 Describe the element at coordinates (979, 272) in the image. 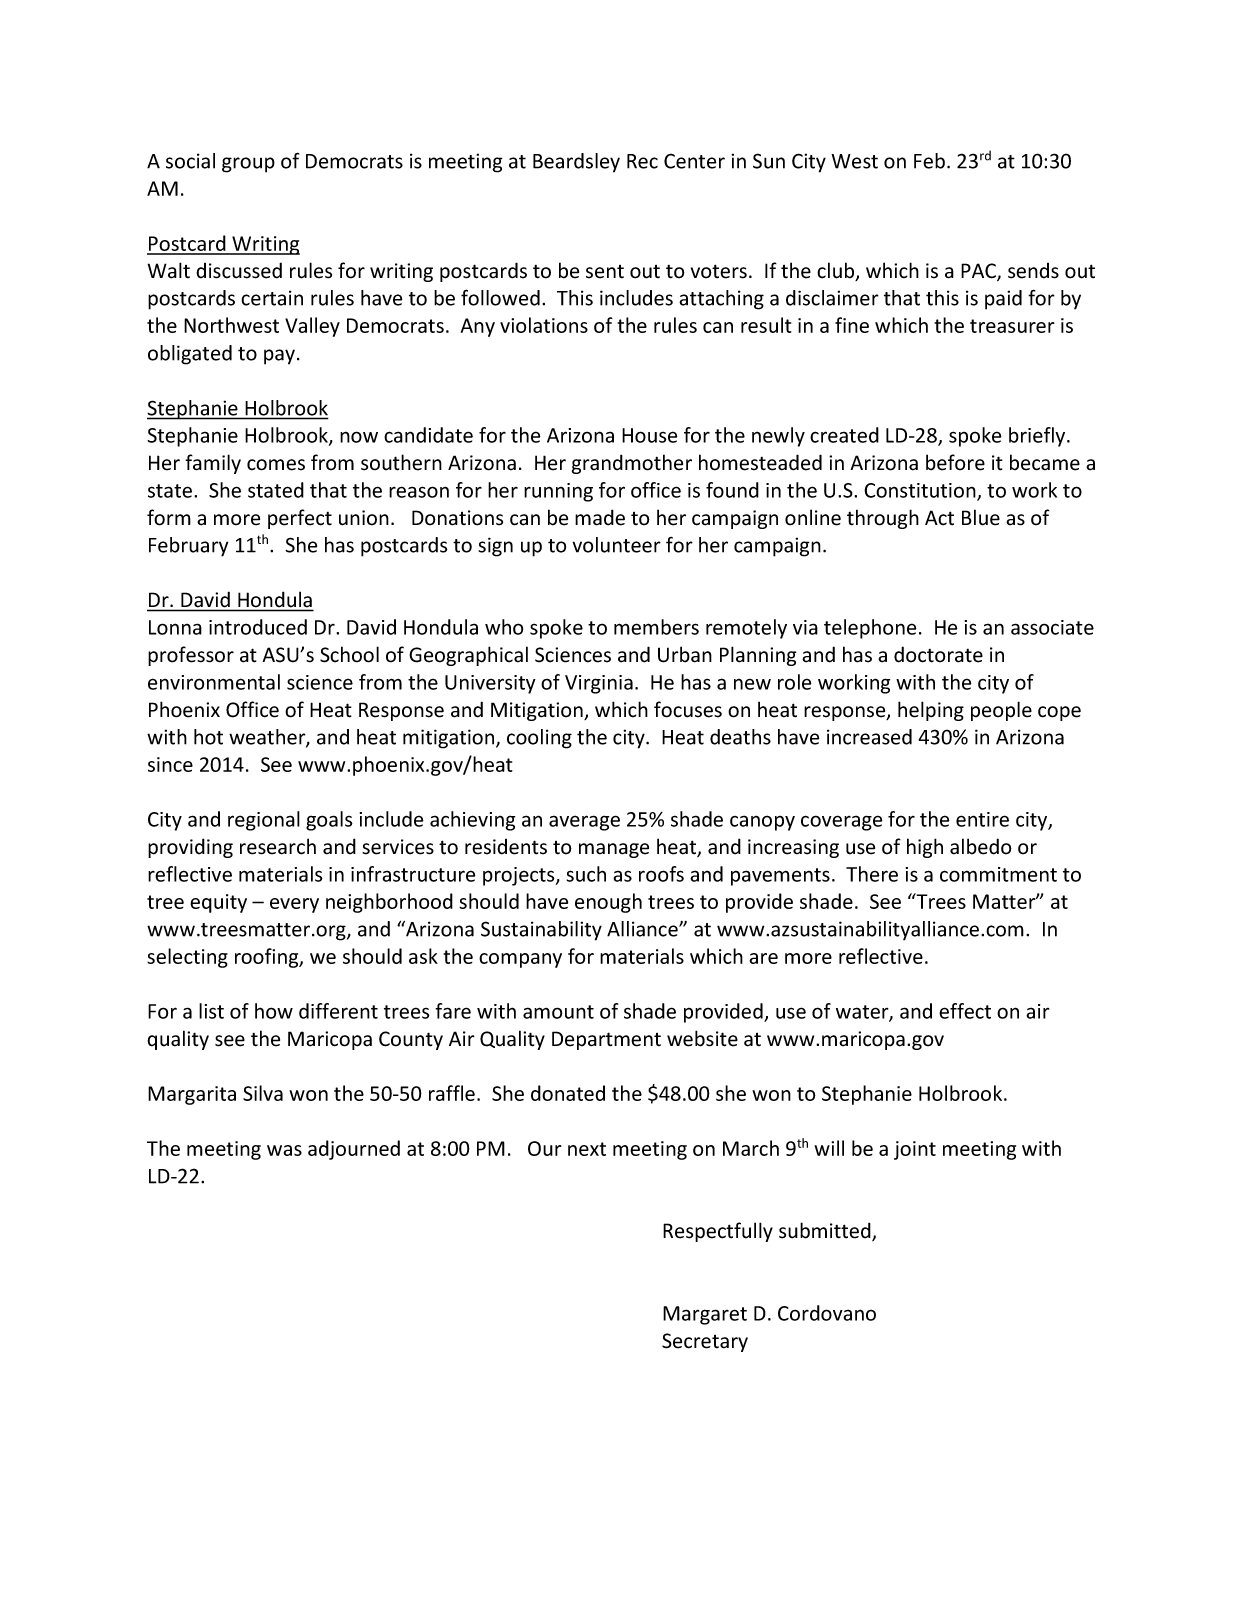

I see `PAC` at that location.
